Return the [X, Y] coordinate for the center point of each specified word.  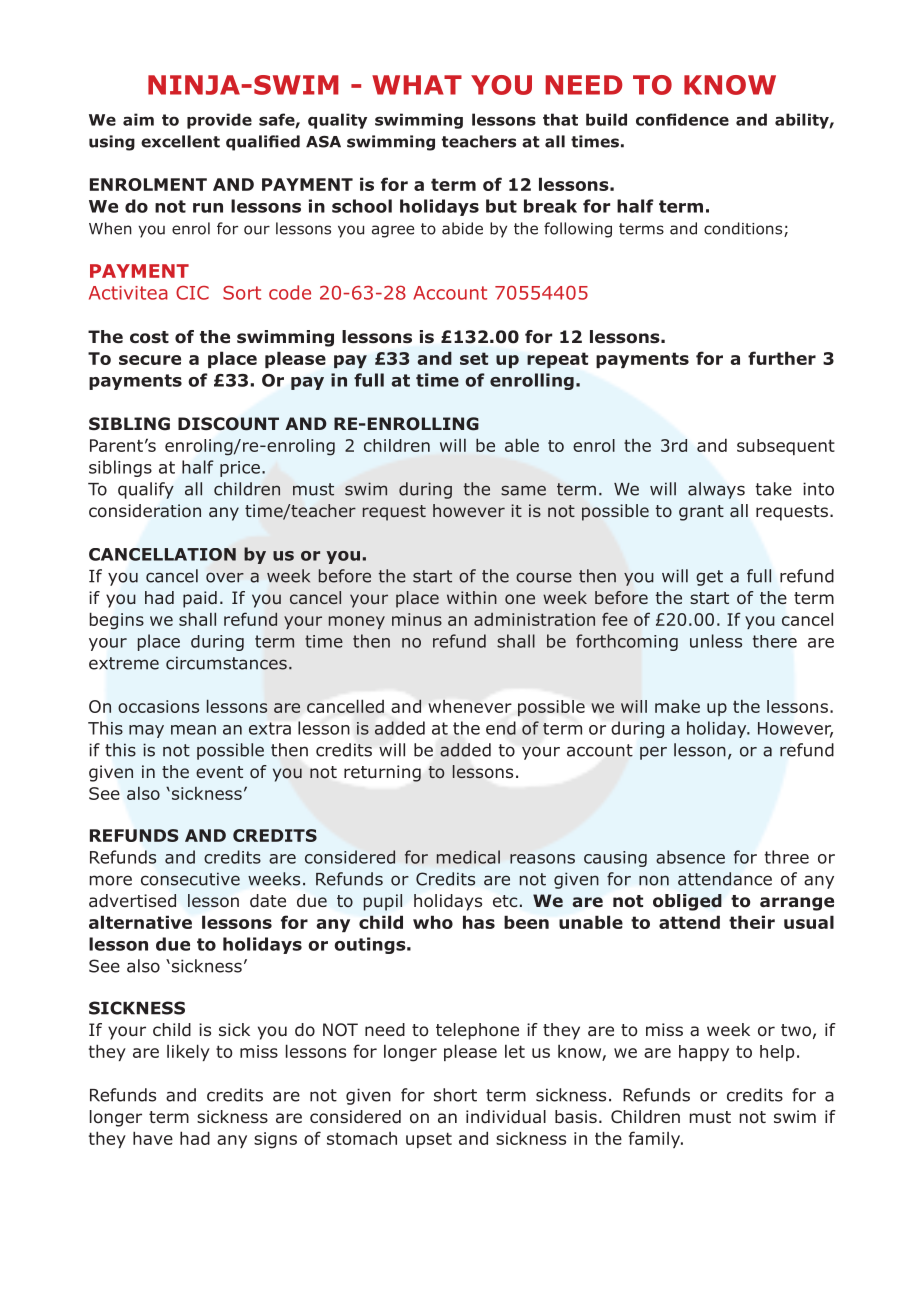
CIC [192, 293]
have [153, 1138]
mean [193, 730]
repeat [557, 360]
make [677, 706]
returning [382, 773]
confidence [682, 119]
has [479, 922]
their [752, 922]
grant [701, 513]
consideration [145, 511]
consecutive [190, 879]
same [523, 490]
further [782, 358]
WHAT [417, 85]
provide [219, 121]
